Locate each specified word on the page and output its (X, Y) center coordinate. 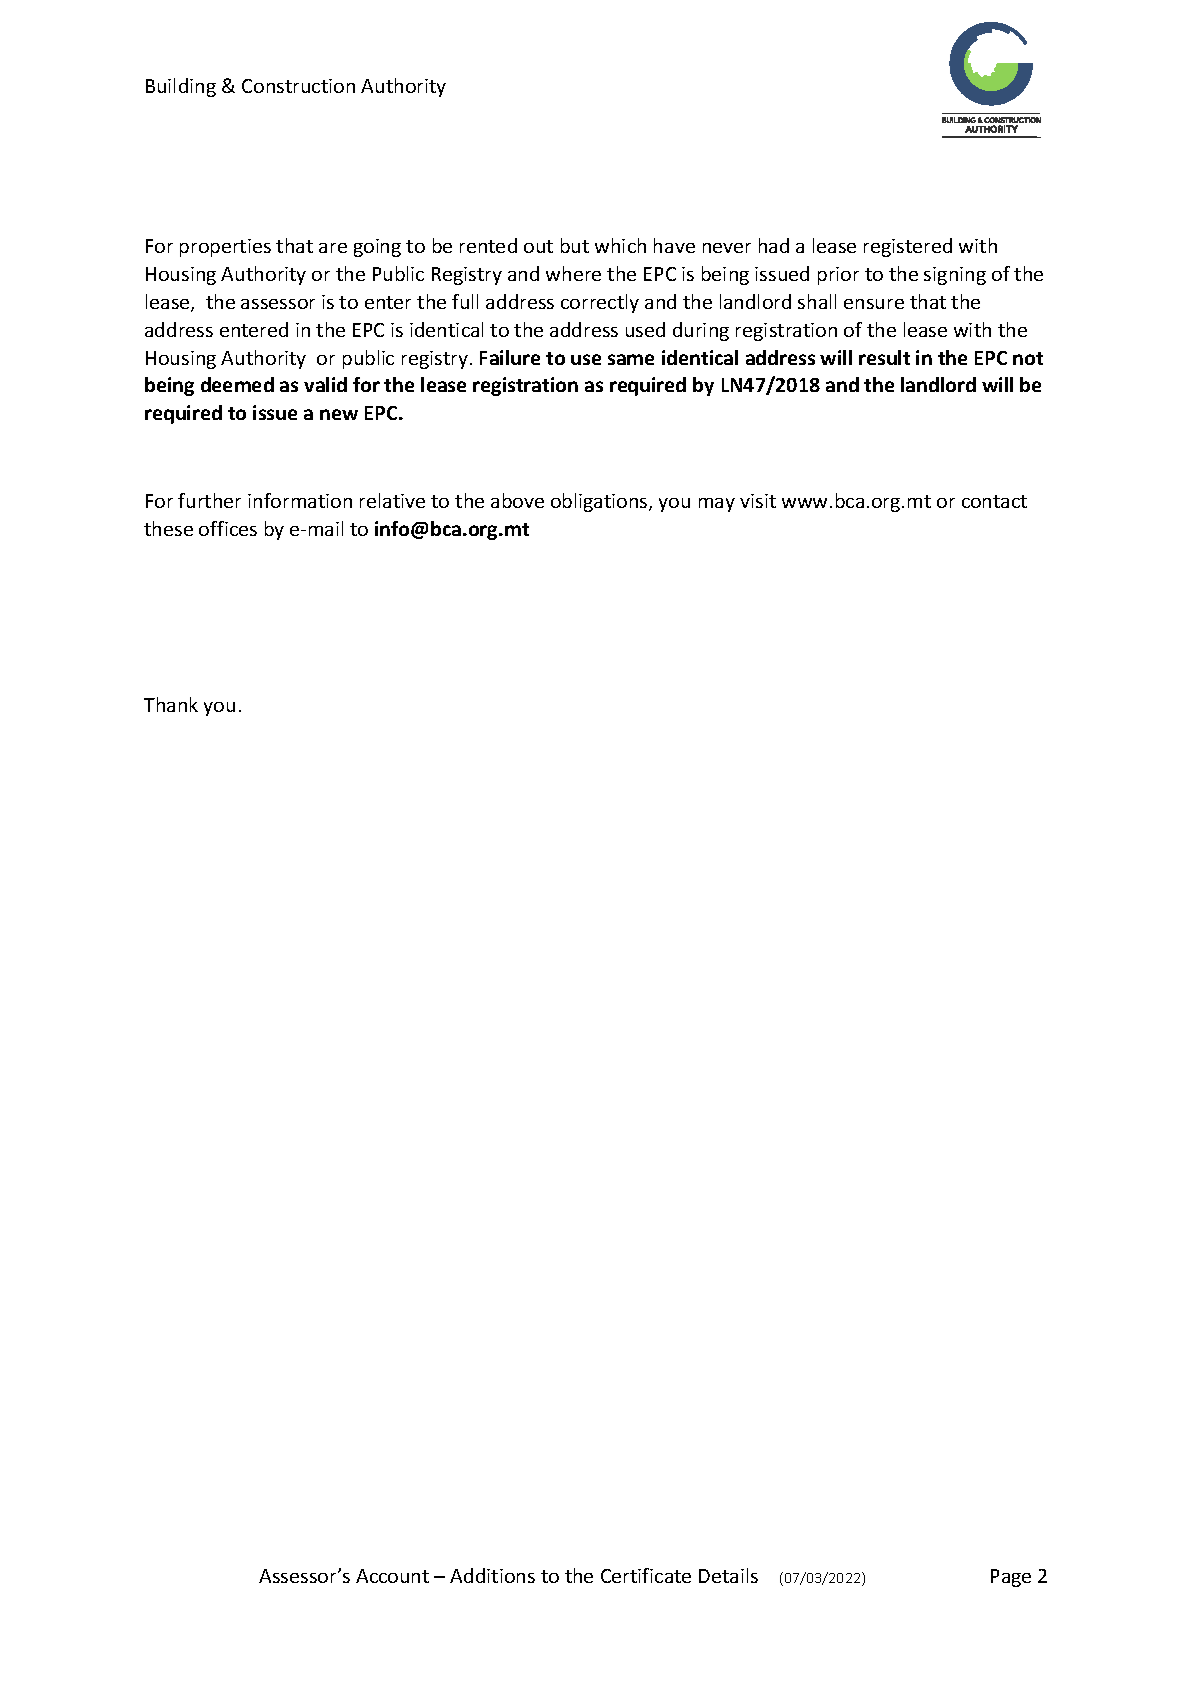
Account (392, 1576)
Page (1011, 1578)
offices (228, 528)
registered (908, 247)
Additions (492, 1575)
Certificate (646, 1575)
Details (728, 1575)
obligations (600, 502)
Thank (171, 704)
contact (994, 501)
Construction (298, 86)
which (620, 245)
